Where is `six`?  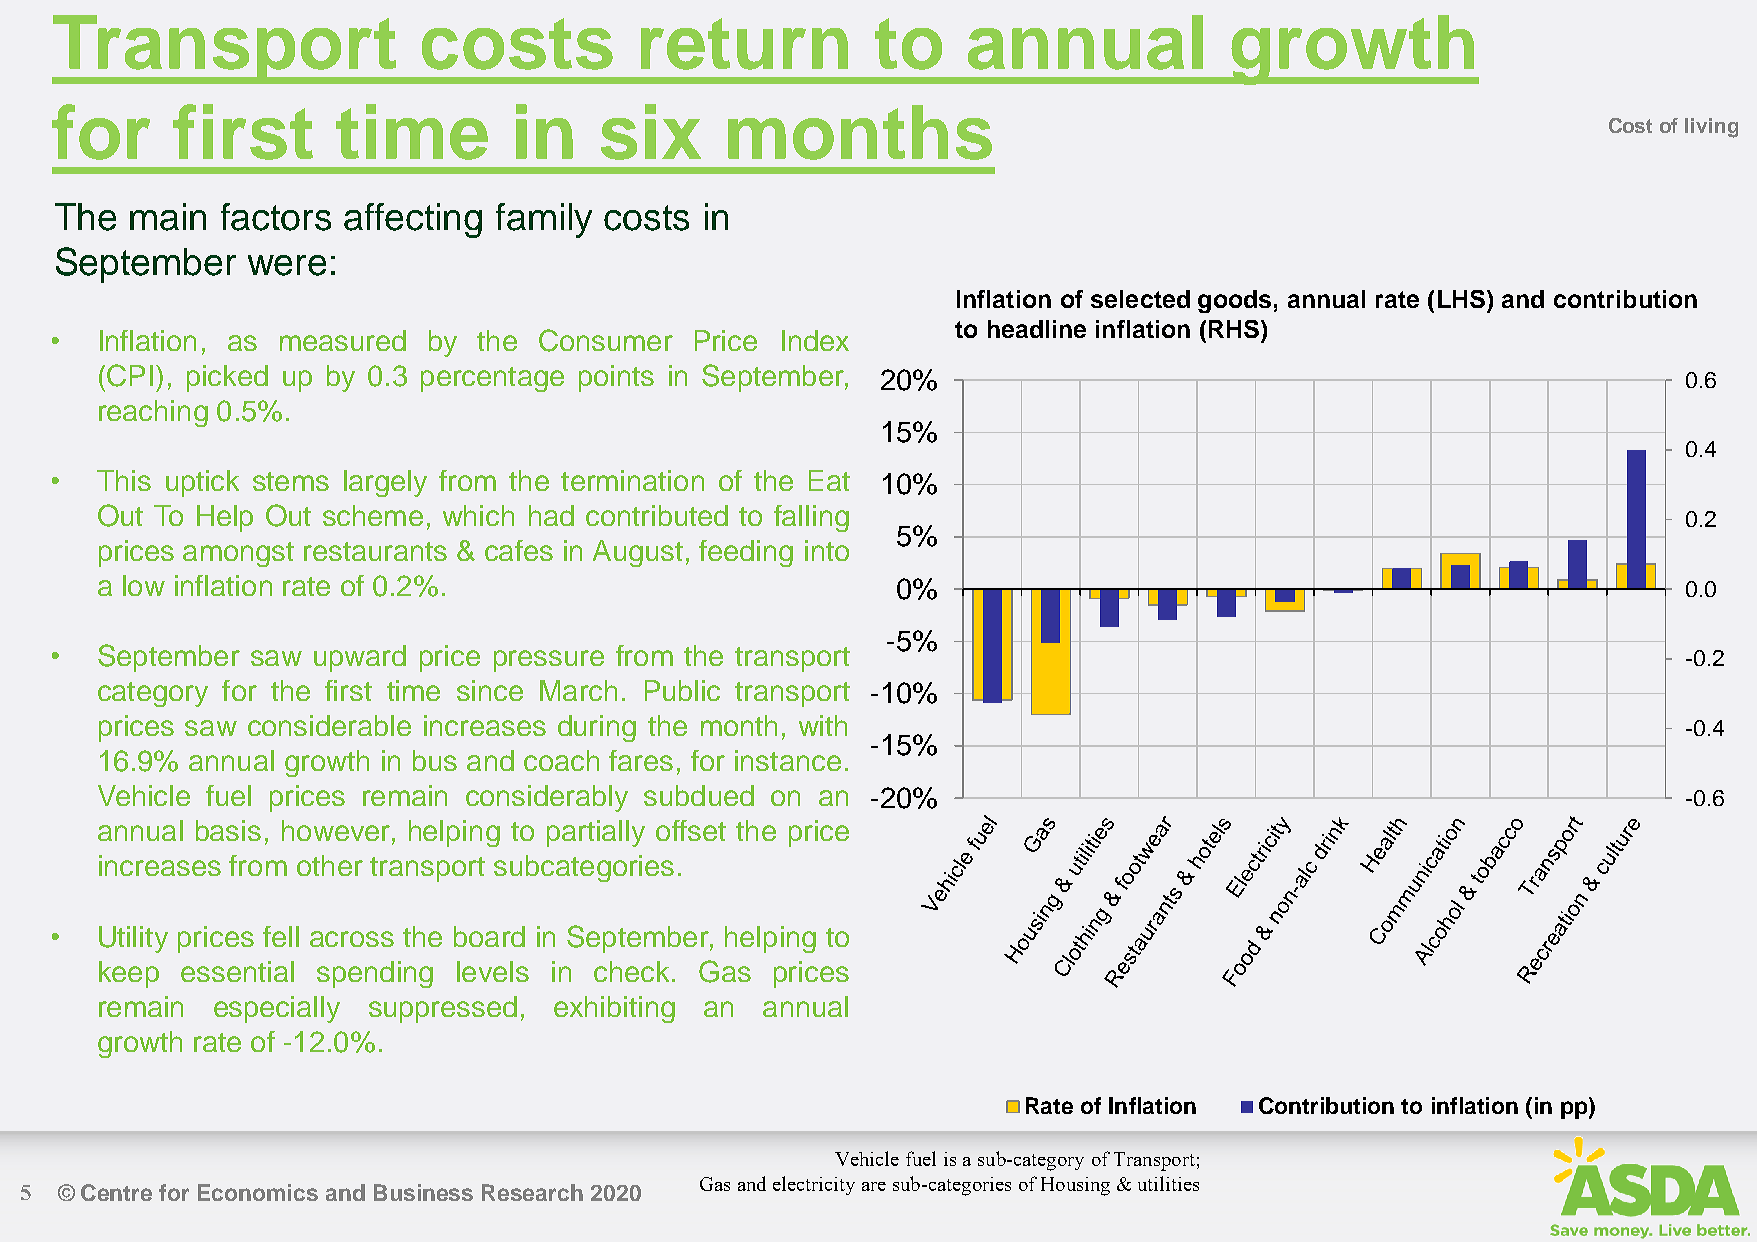 six is located at coordinates (651, 132).
